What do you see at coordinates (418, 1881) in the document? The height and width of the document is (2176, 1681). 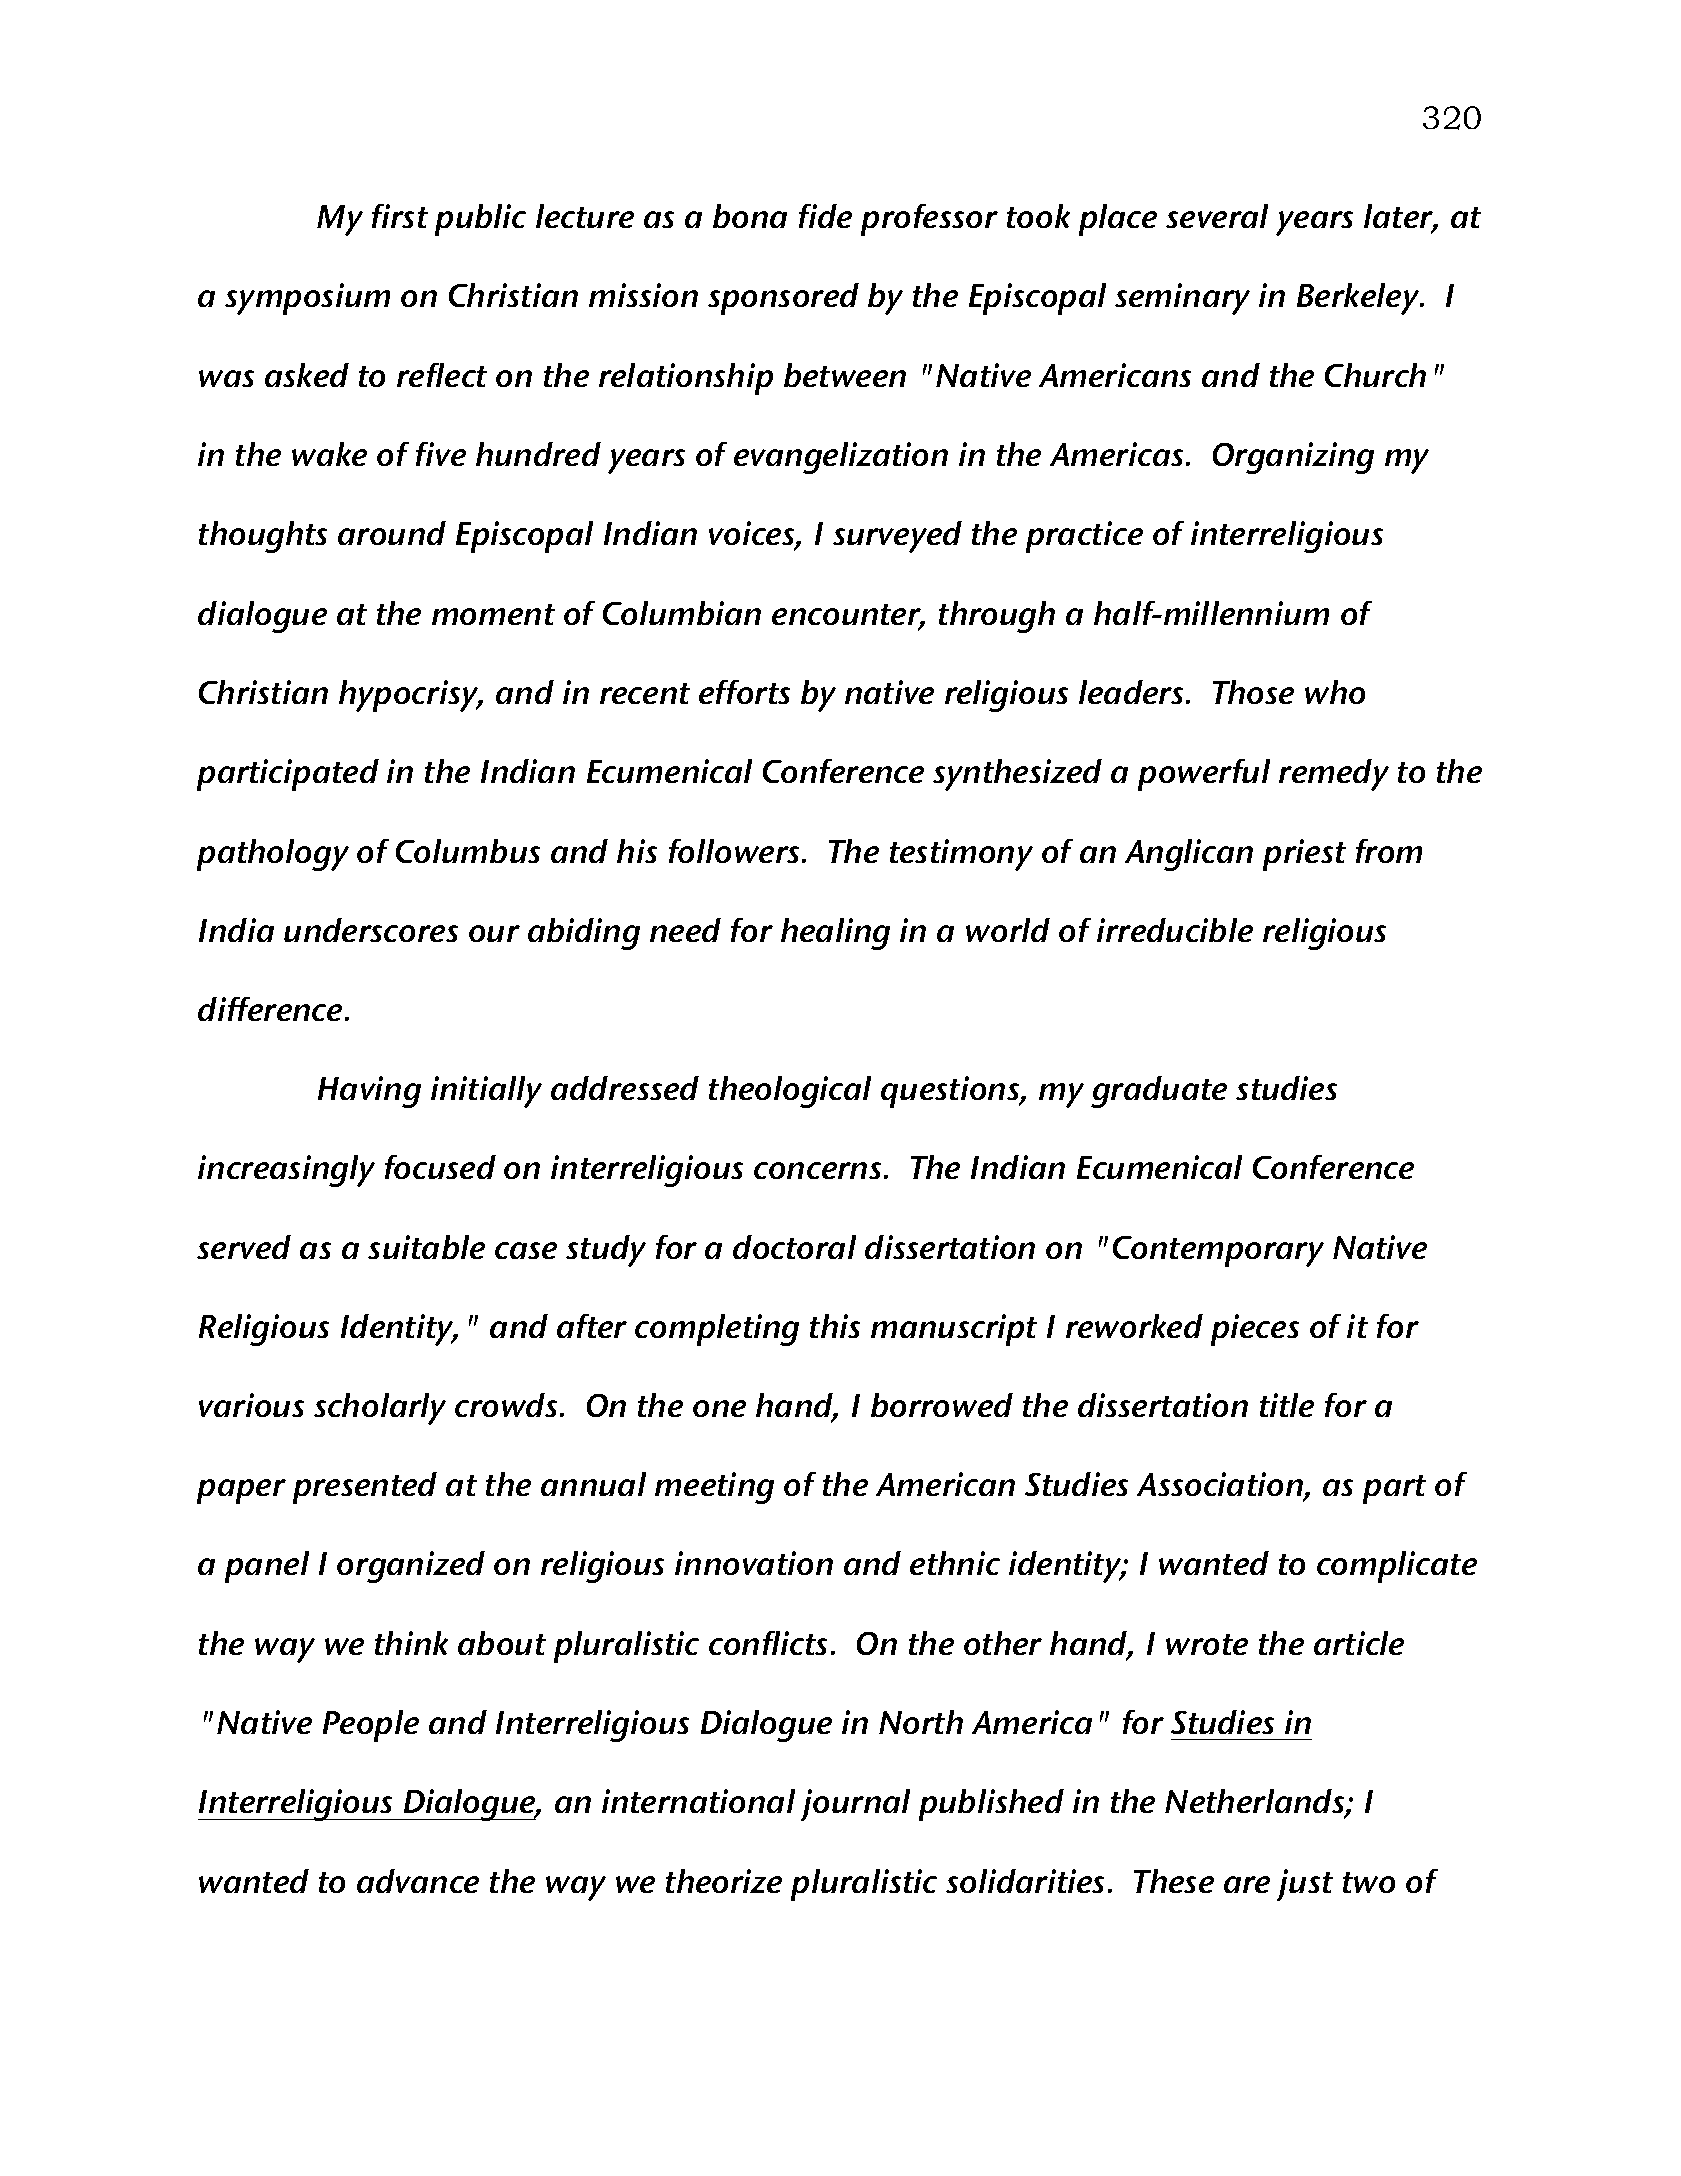 I see `advance` at bounding box center [418, 1881].
